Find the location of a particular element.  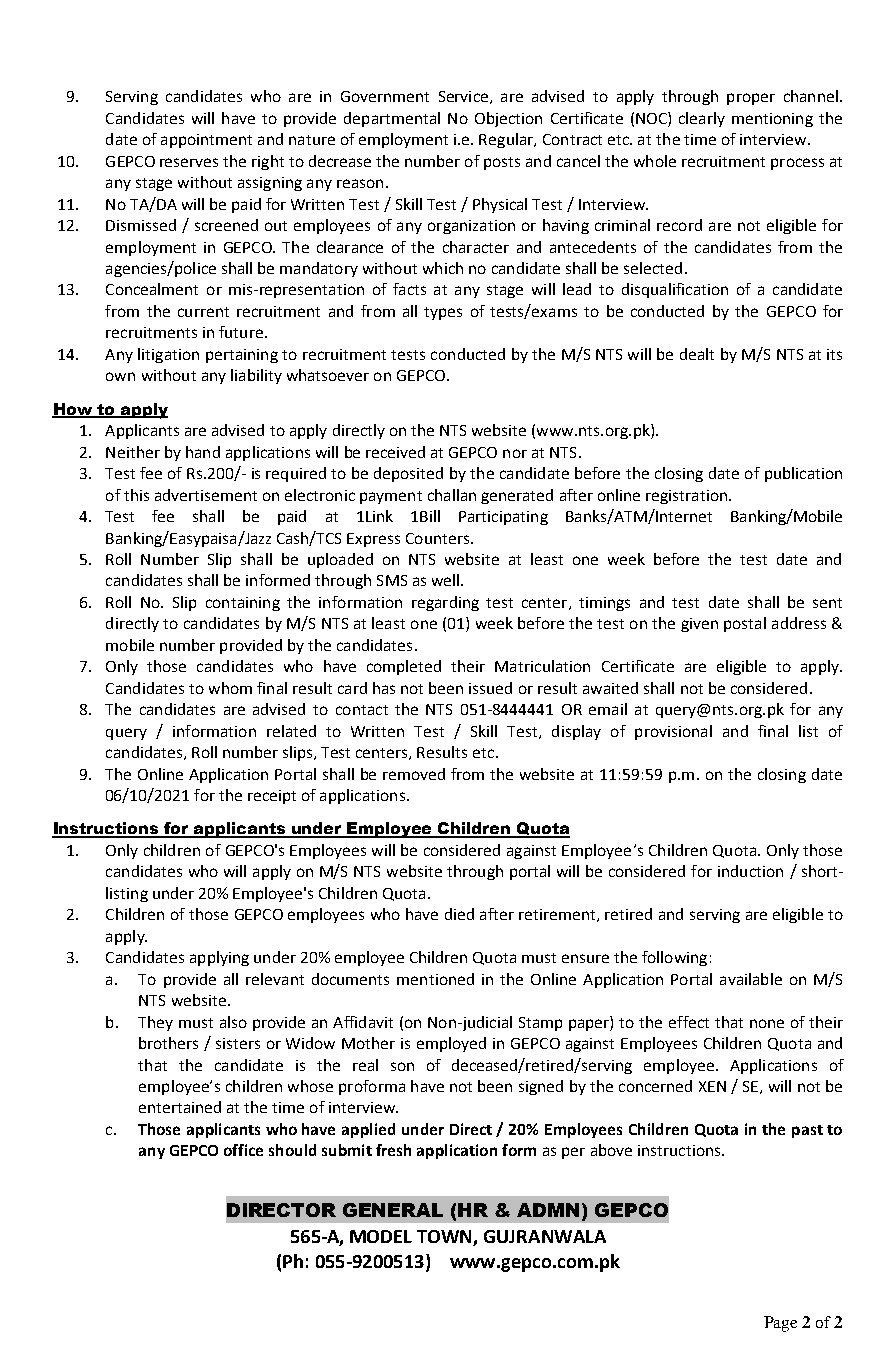

MODEL is located at coordinates (381, 1236).
